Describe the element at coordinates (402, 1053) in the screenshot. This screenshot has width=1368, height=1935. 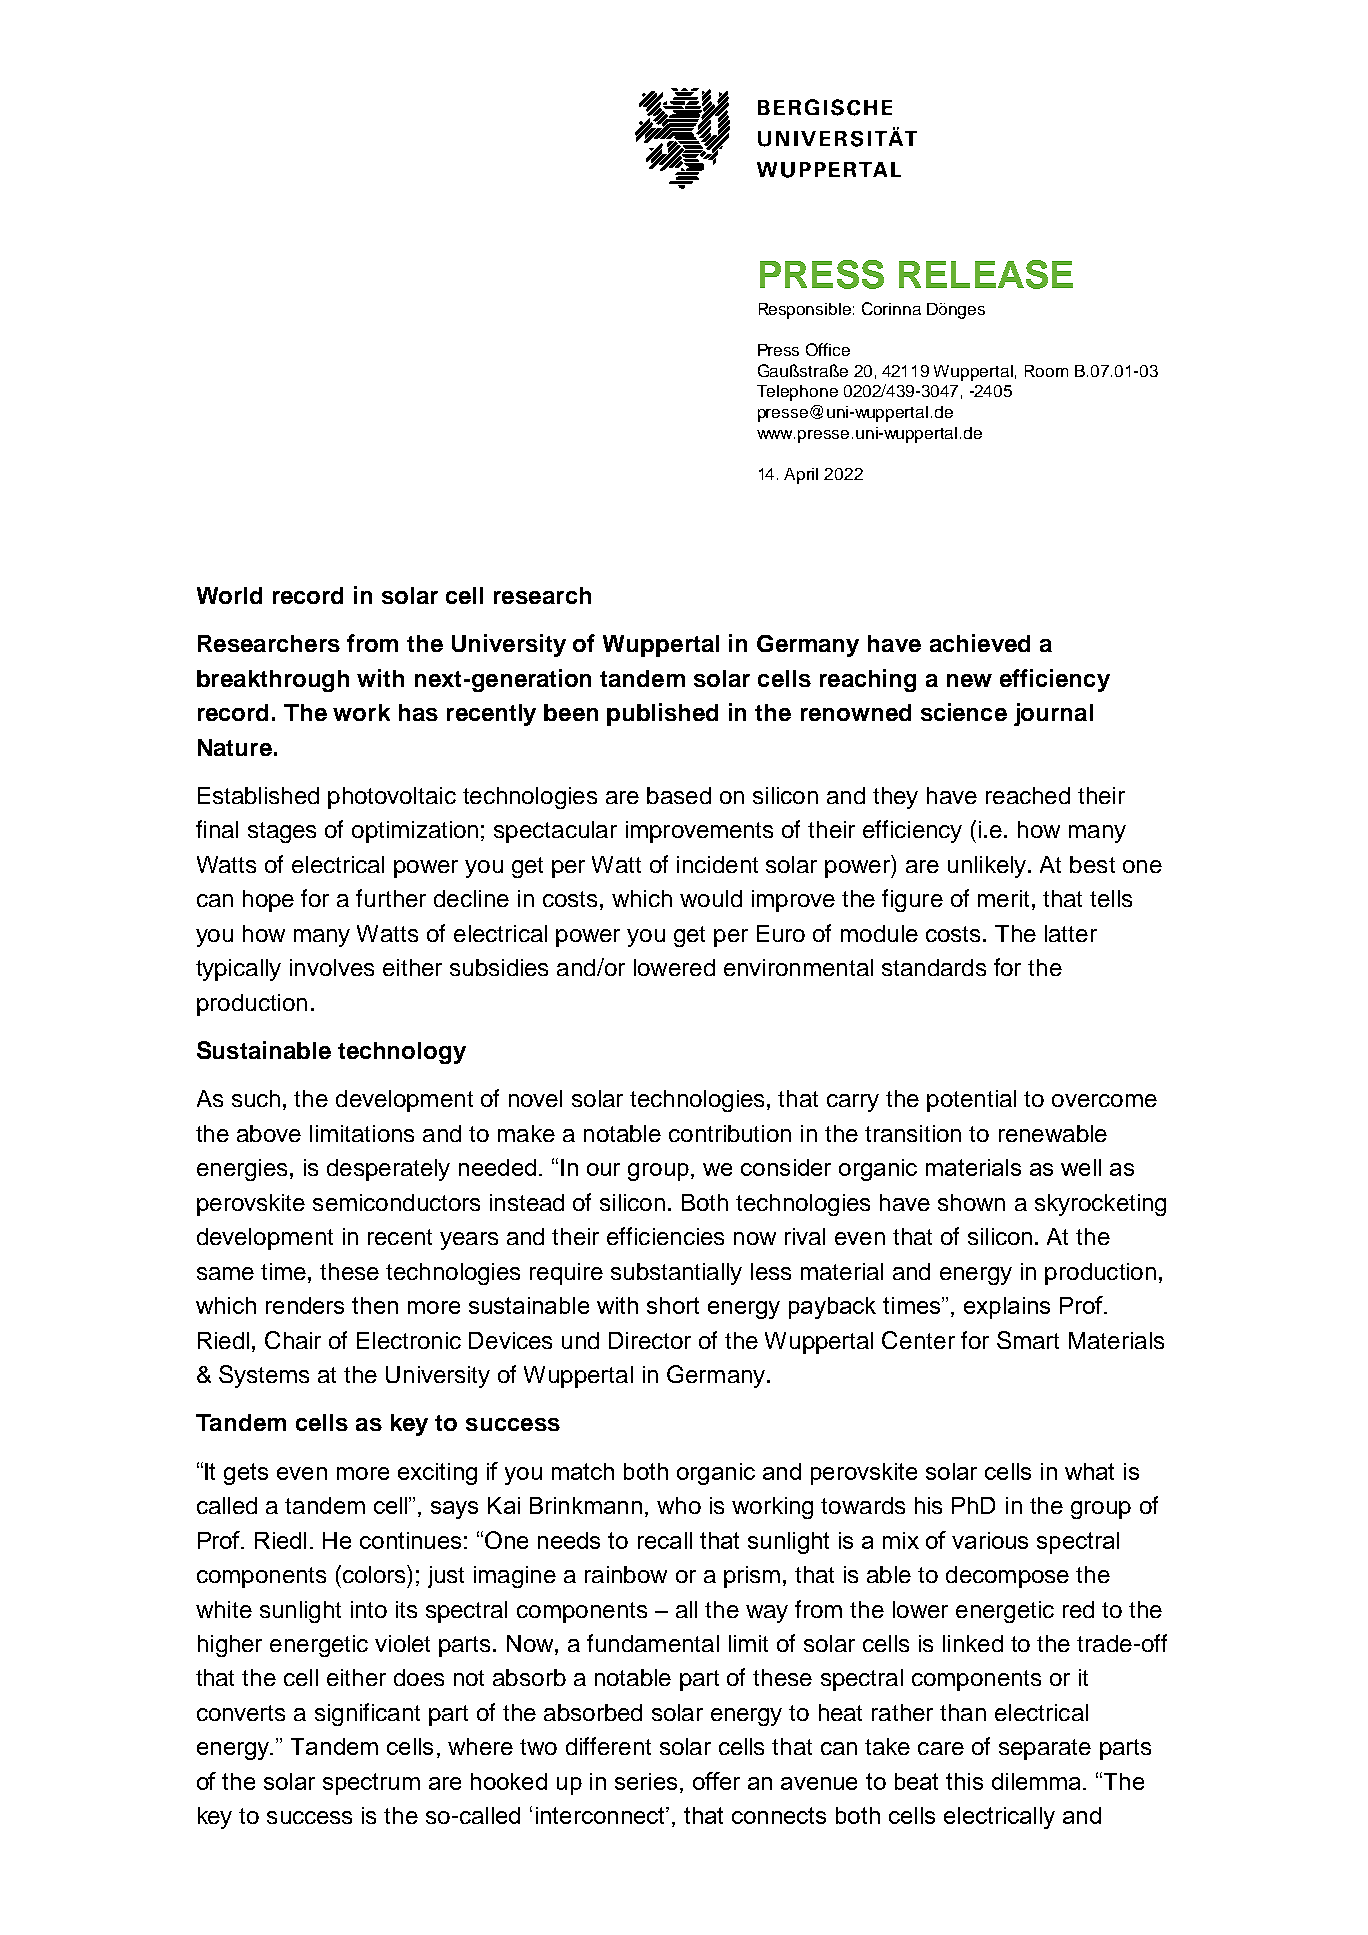
I see `technology` at that location.
